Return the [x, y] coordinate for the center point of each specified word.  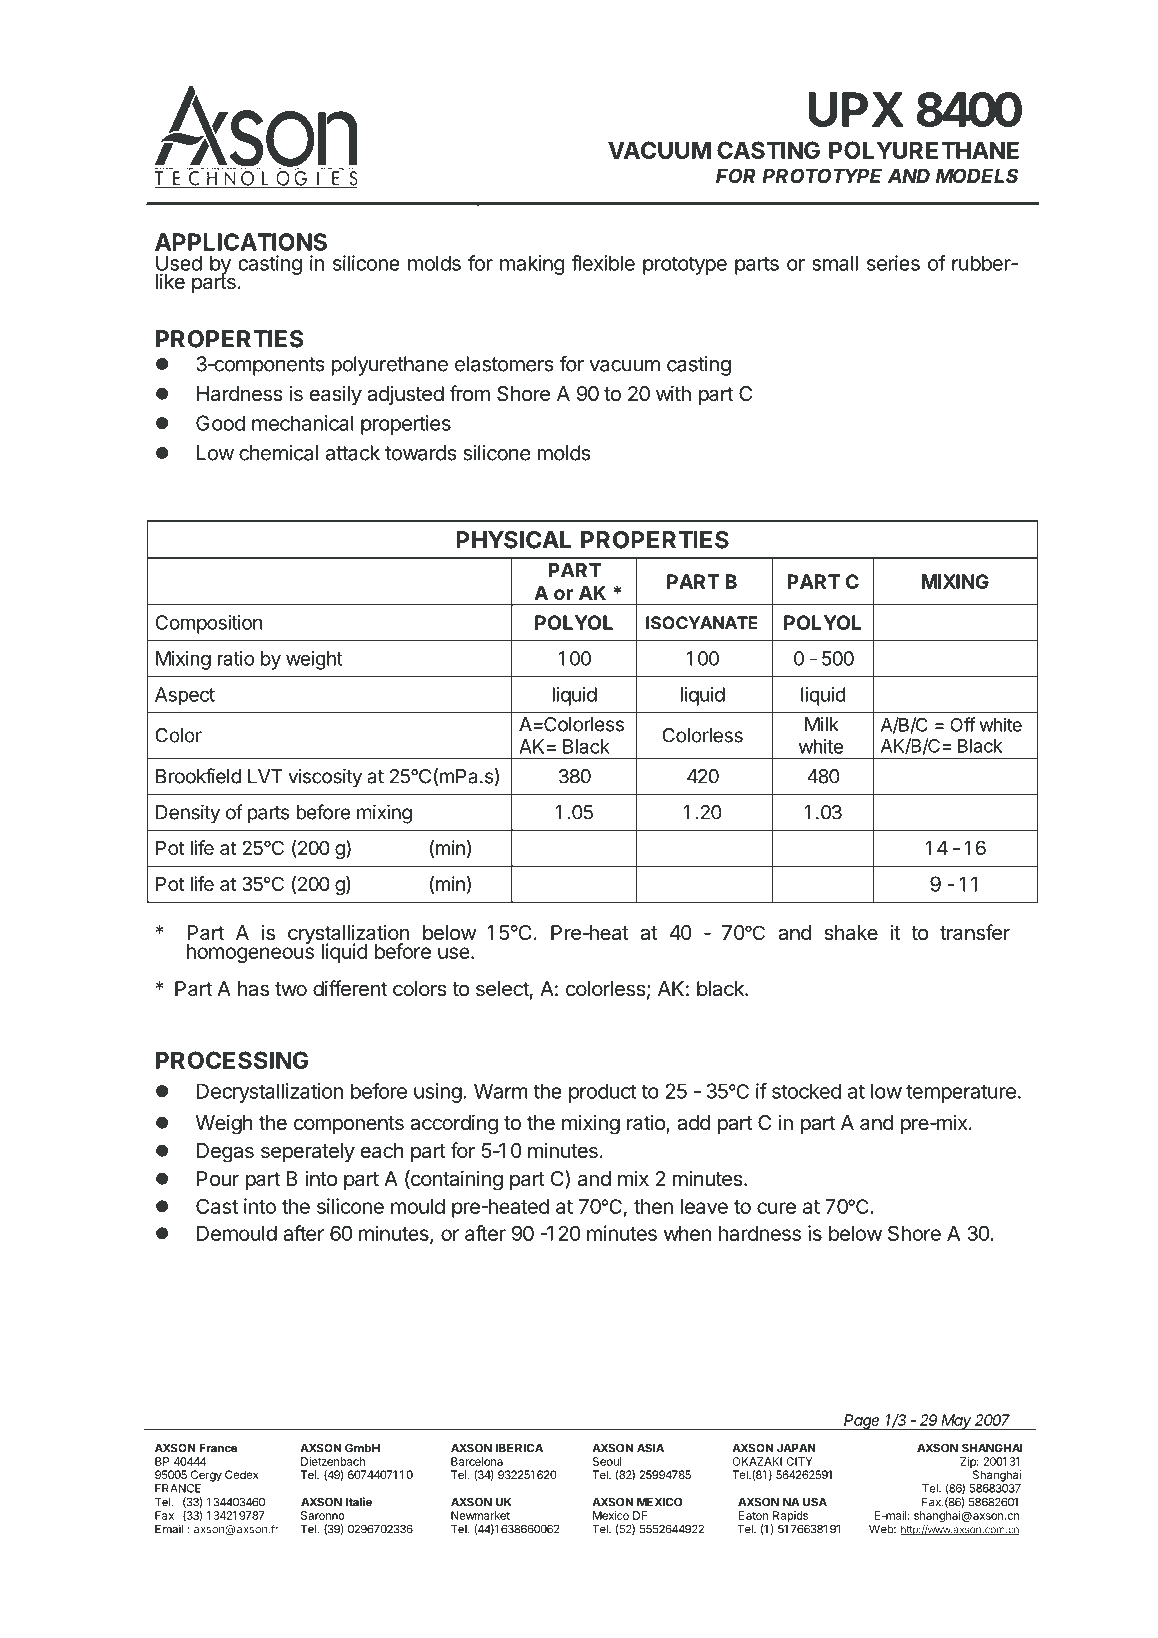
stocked [806, 1091]
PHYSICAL [513, 540]
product [602, 1093]
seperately [308, 1153]
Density [188, 814]
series [893, 263]
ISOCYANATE [701, 623]
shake [851, 933]
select [502, 989]
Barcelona [477, 1461]
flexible [603, 263]
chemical [278, 453]
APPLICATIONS [241, 242]
